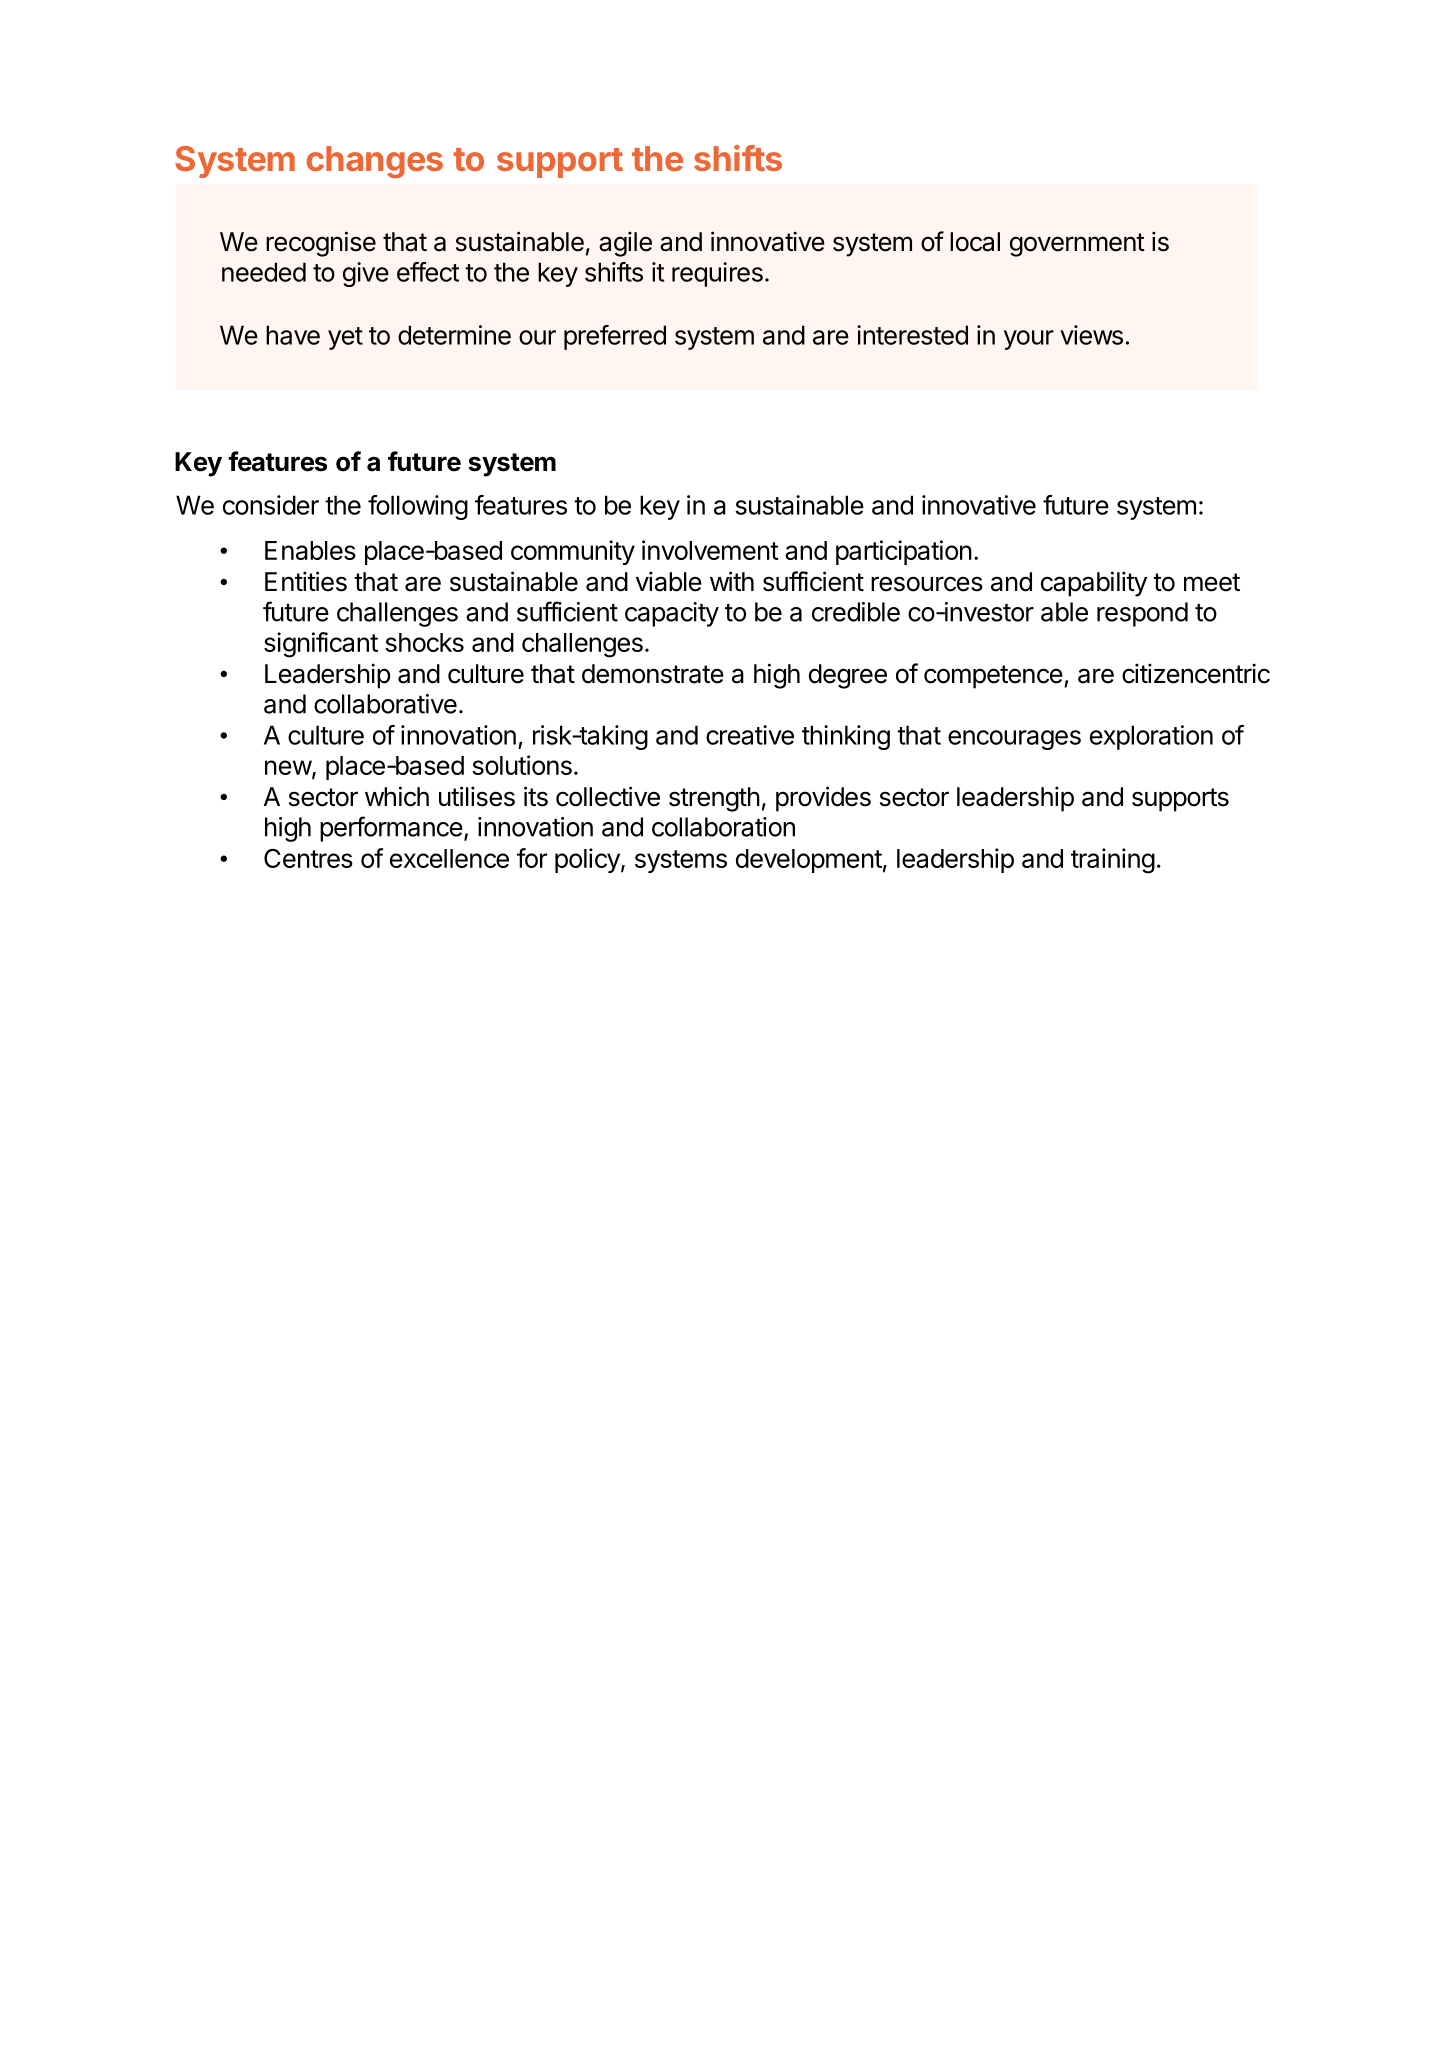 Image resolution: width=1453 pixels, height=2055 pixels. What do you see at coordinates (615, 337) in the screenshot?
I see `preferred` at bounding box center [615, 337].
